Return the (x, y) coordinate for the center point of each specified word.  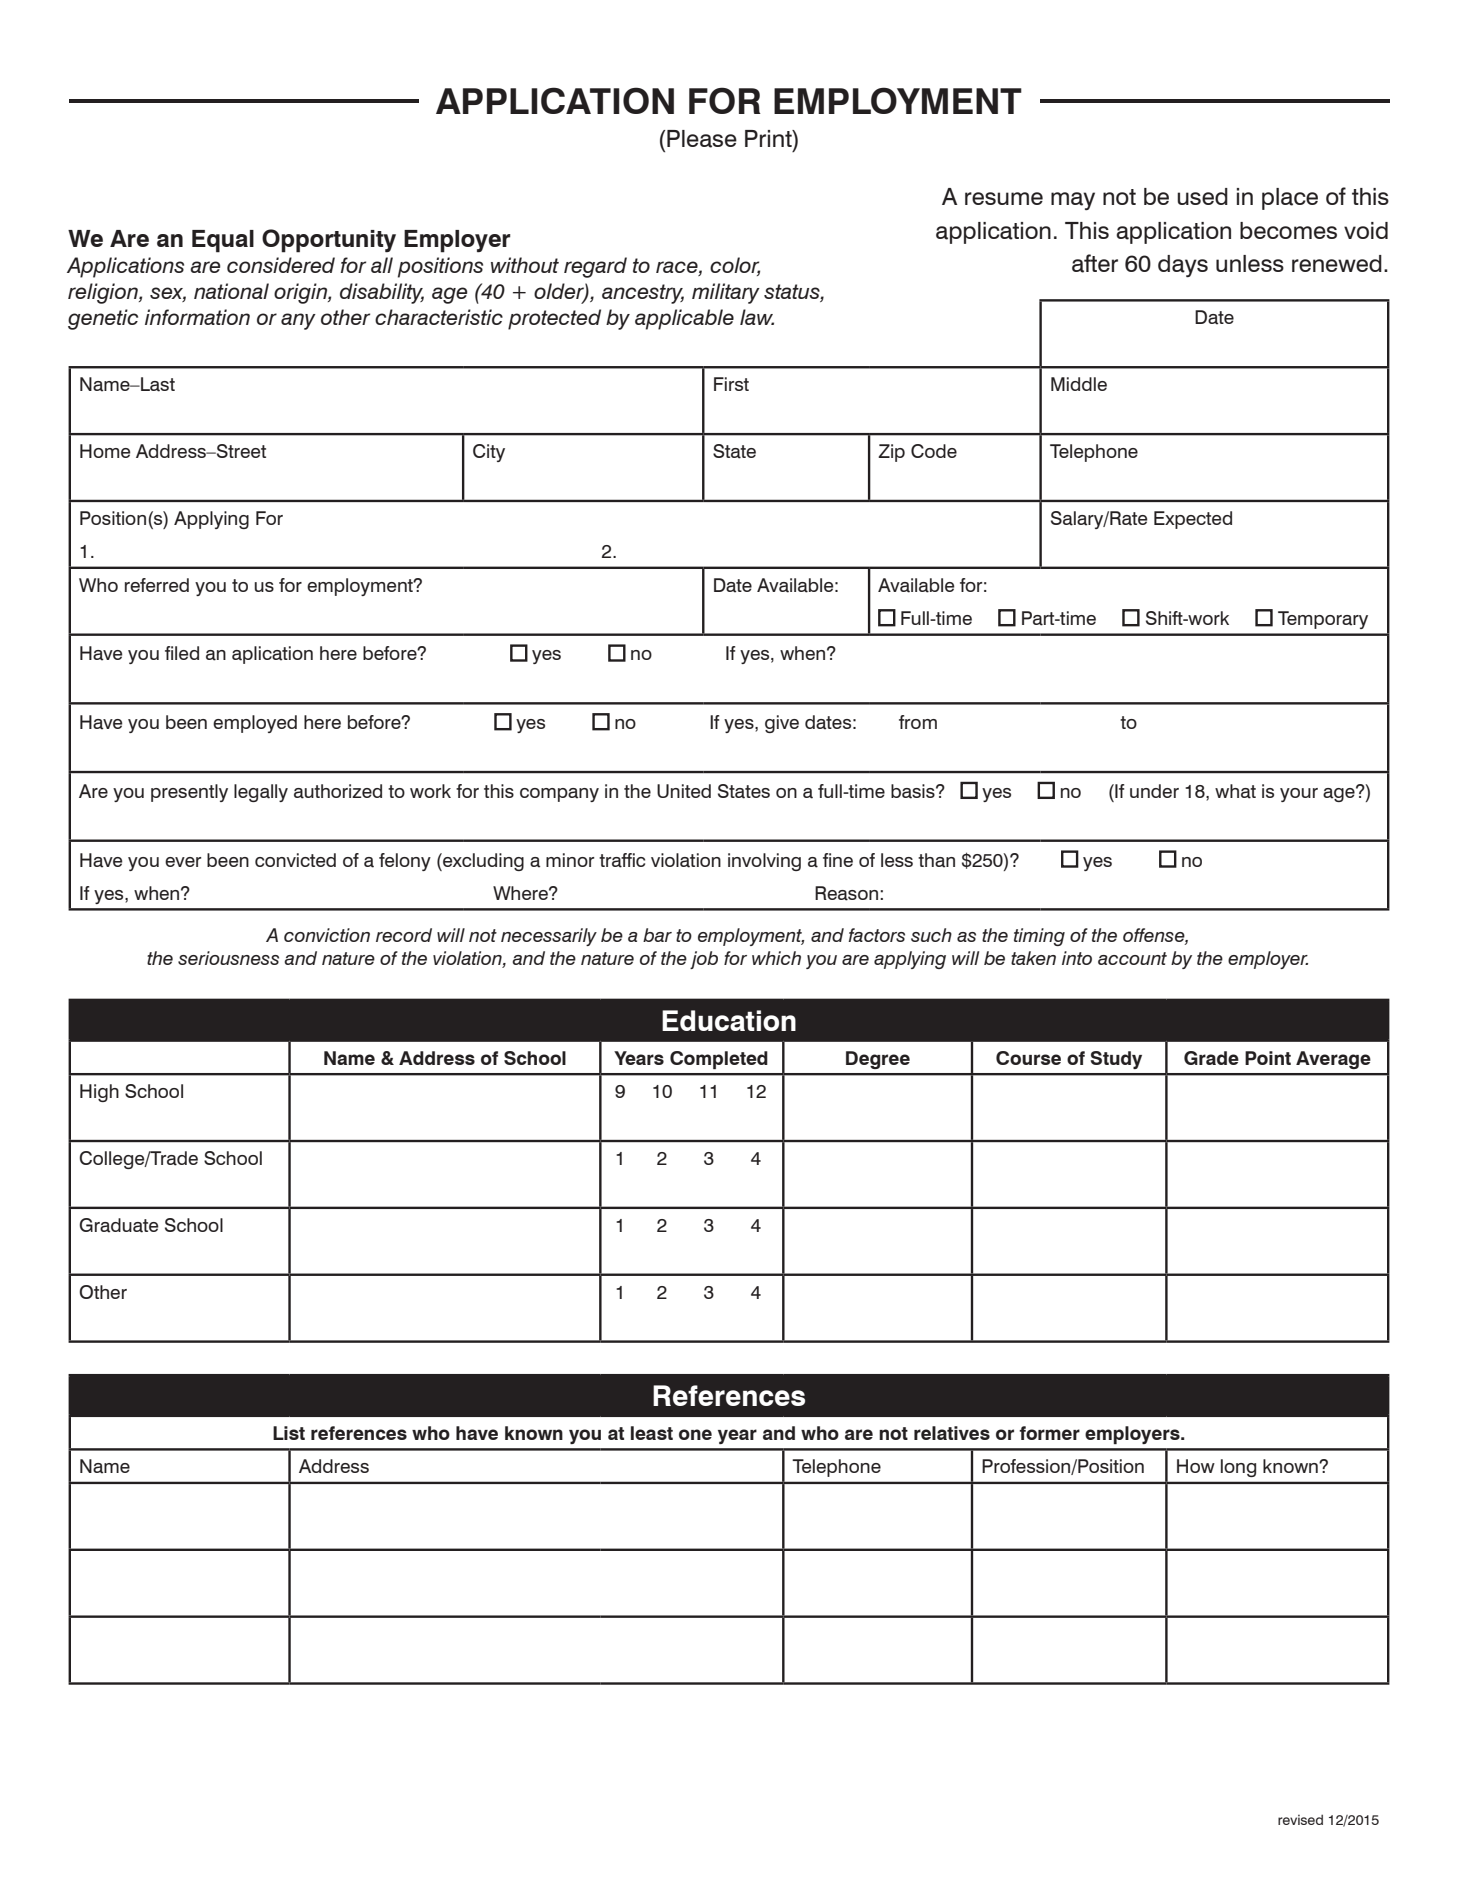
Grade (1211, 1058)
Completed (719, 1060)
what (1235, 791)
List (289, 1433)
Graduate (118, 1225)
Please (702, 139)
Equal (223, 241)
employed (255, 724)
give (782, 724)
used (1202, 196)
